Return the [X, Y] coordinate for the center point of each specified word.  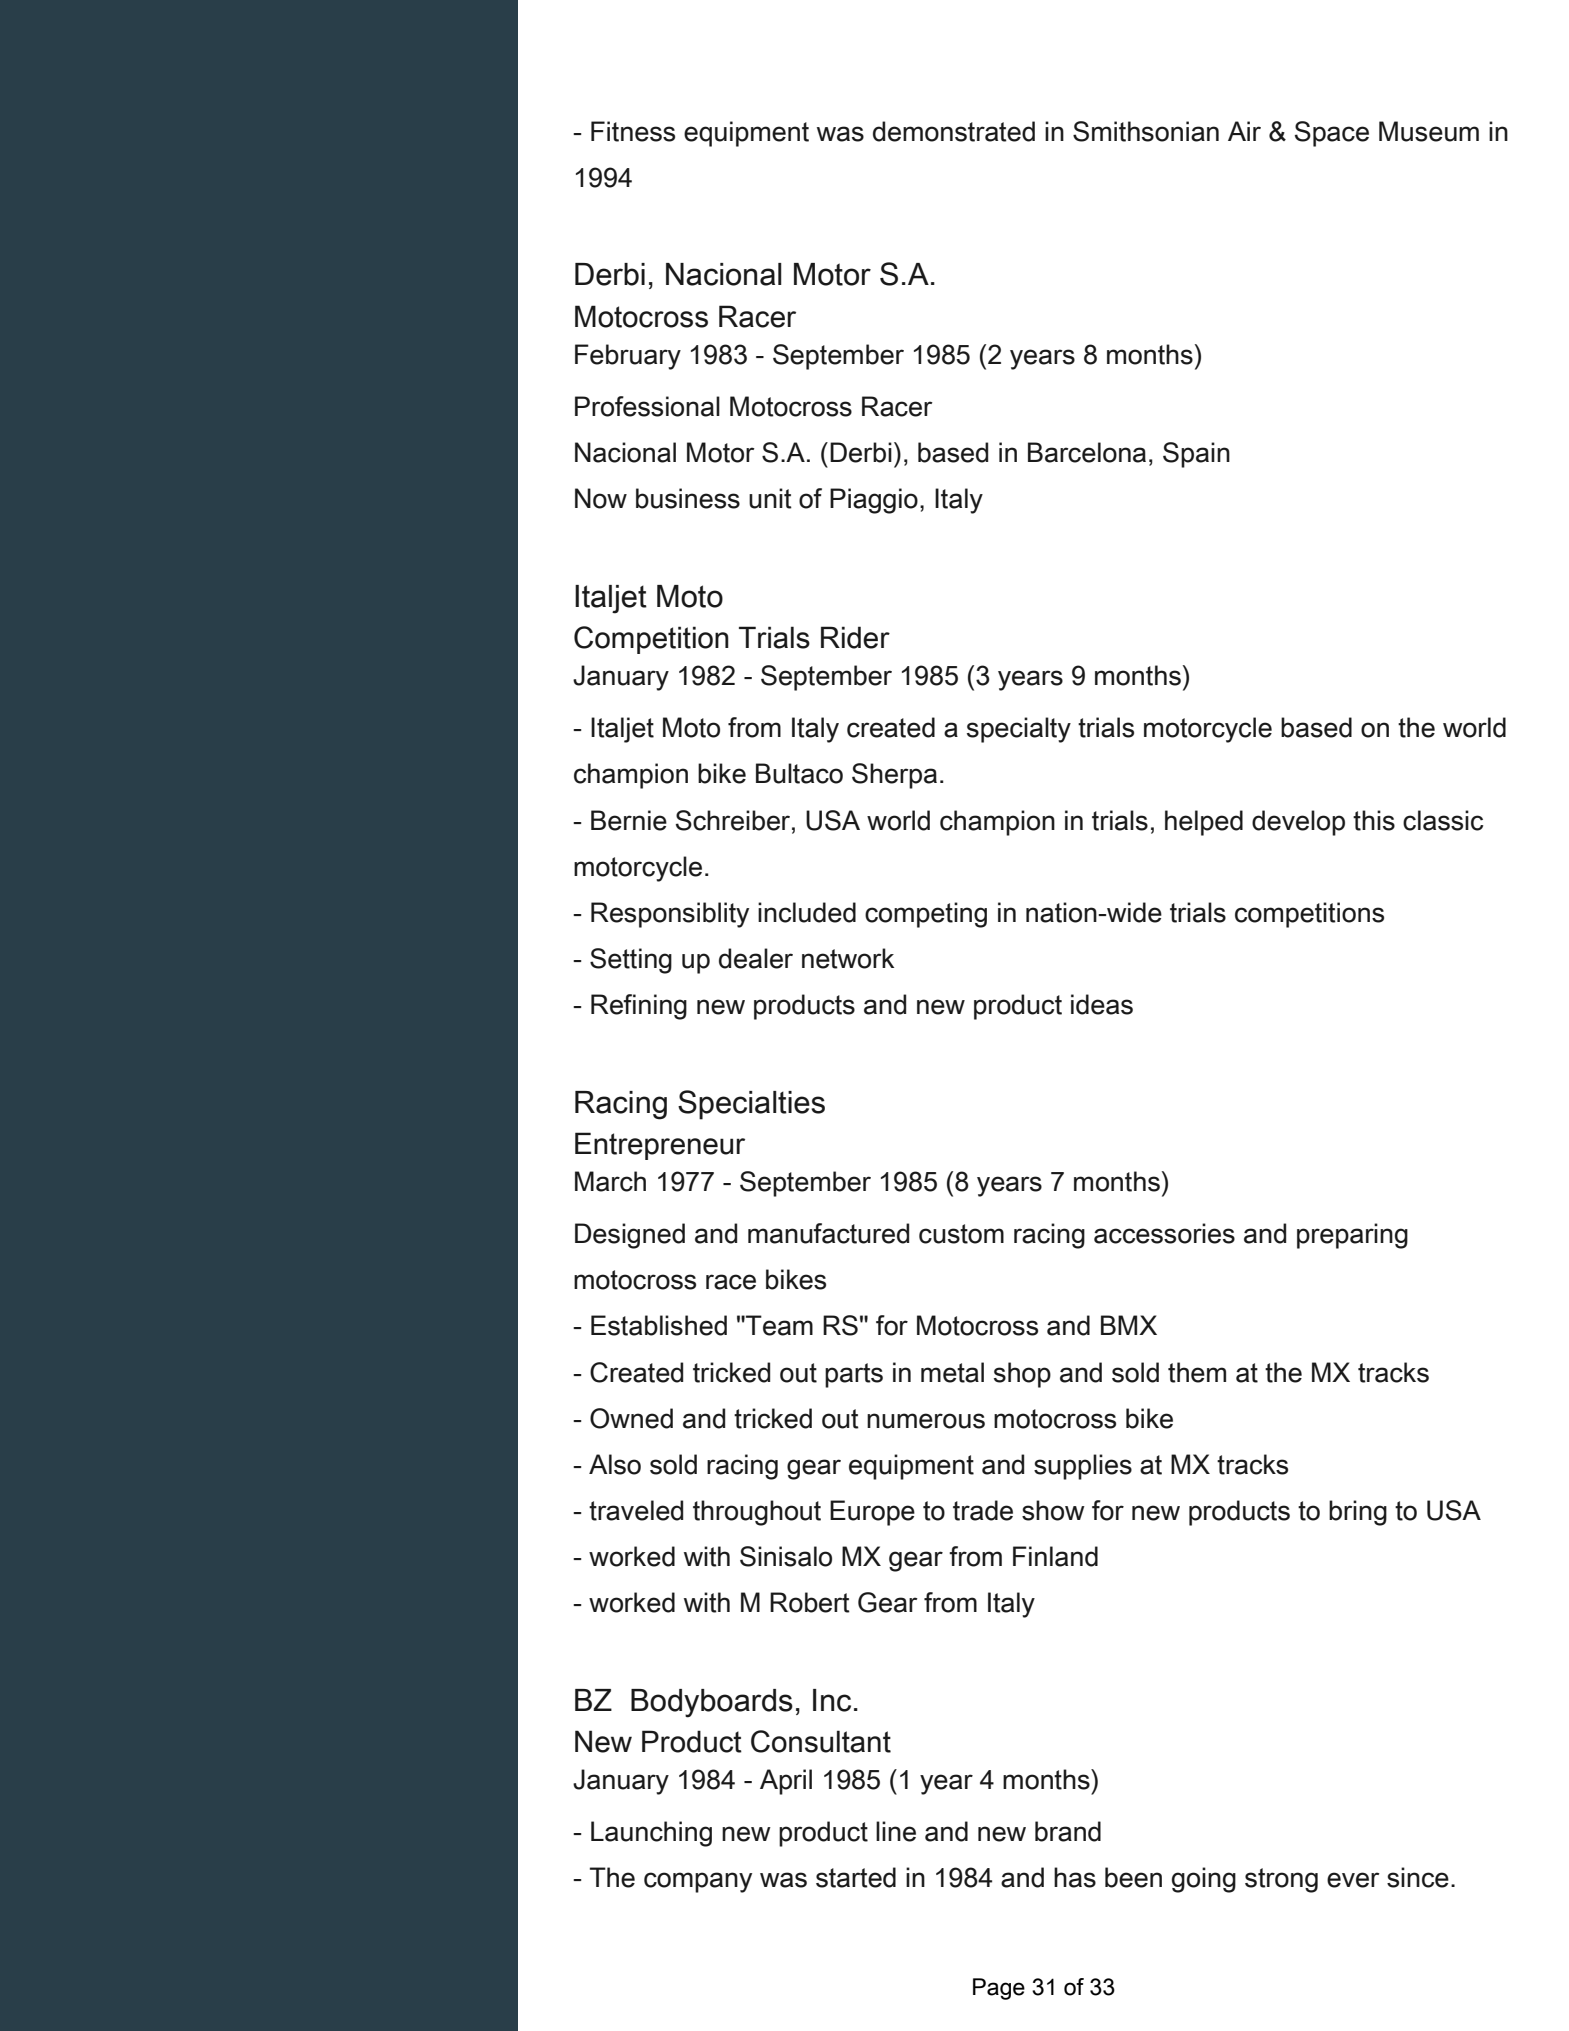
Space [1332, 134]
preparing [1352, 1236]
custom [961, 1234]
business [688, 498]
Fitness [633, 131]
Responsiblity [670, 915]
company [698, 1882]
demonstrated [954, 131]
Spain [1196, 455]
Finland [1055, 1556]
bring [1358, 1513]
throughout [757, 1513]
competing [926, 915]
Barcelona [1087, 452]
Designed [630, 1236]
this [1374, 820]
